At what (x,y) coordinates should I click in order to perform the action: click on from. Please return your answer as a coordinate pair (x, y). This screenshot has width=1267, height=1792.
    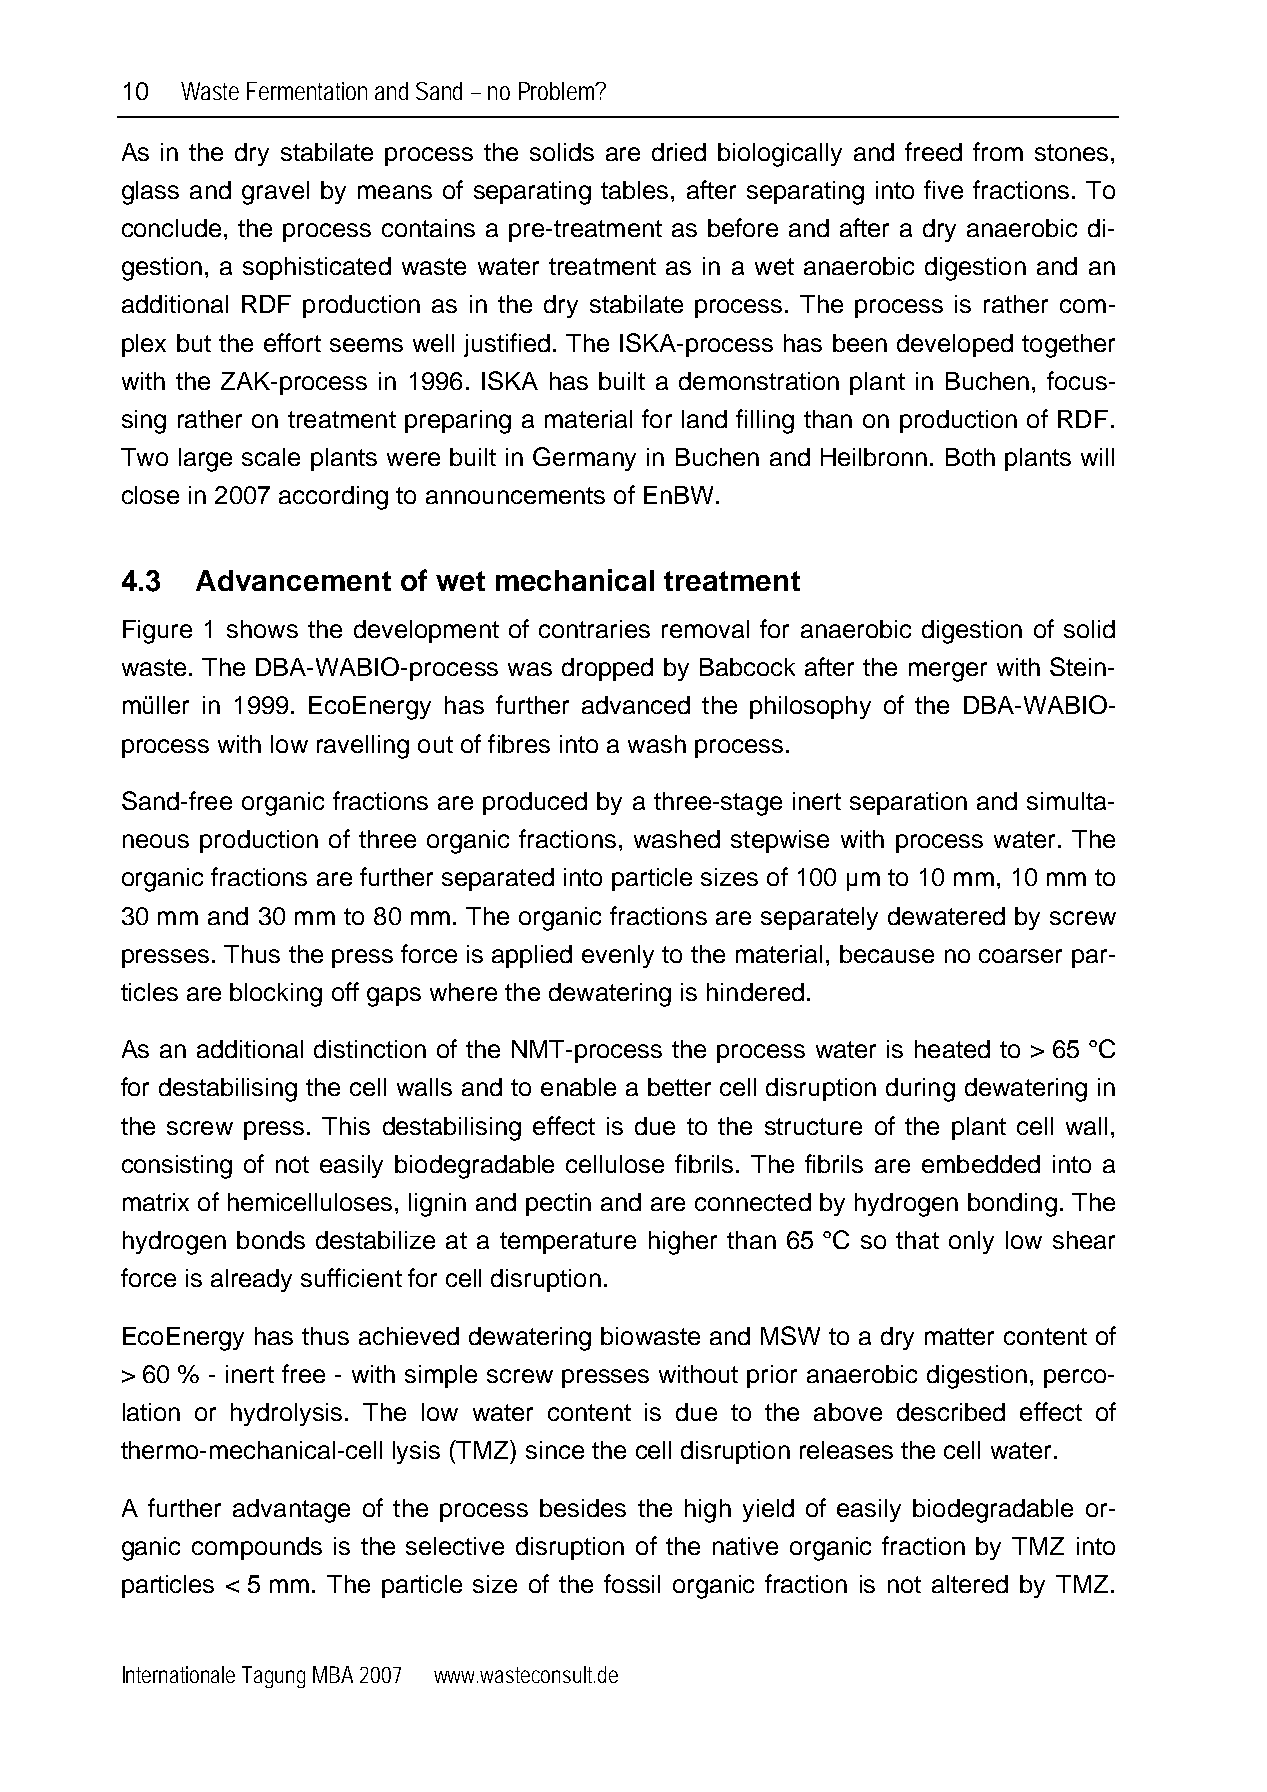
    Looking at the image, I should click on (998, 151).
